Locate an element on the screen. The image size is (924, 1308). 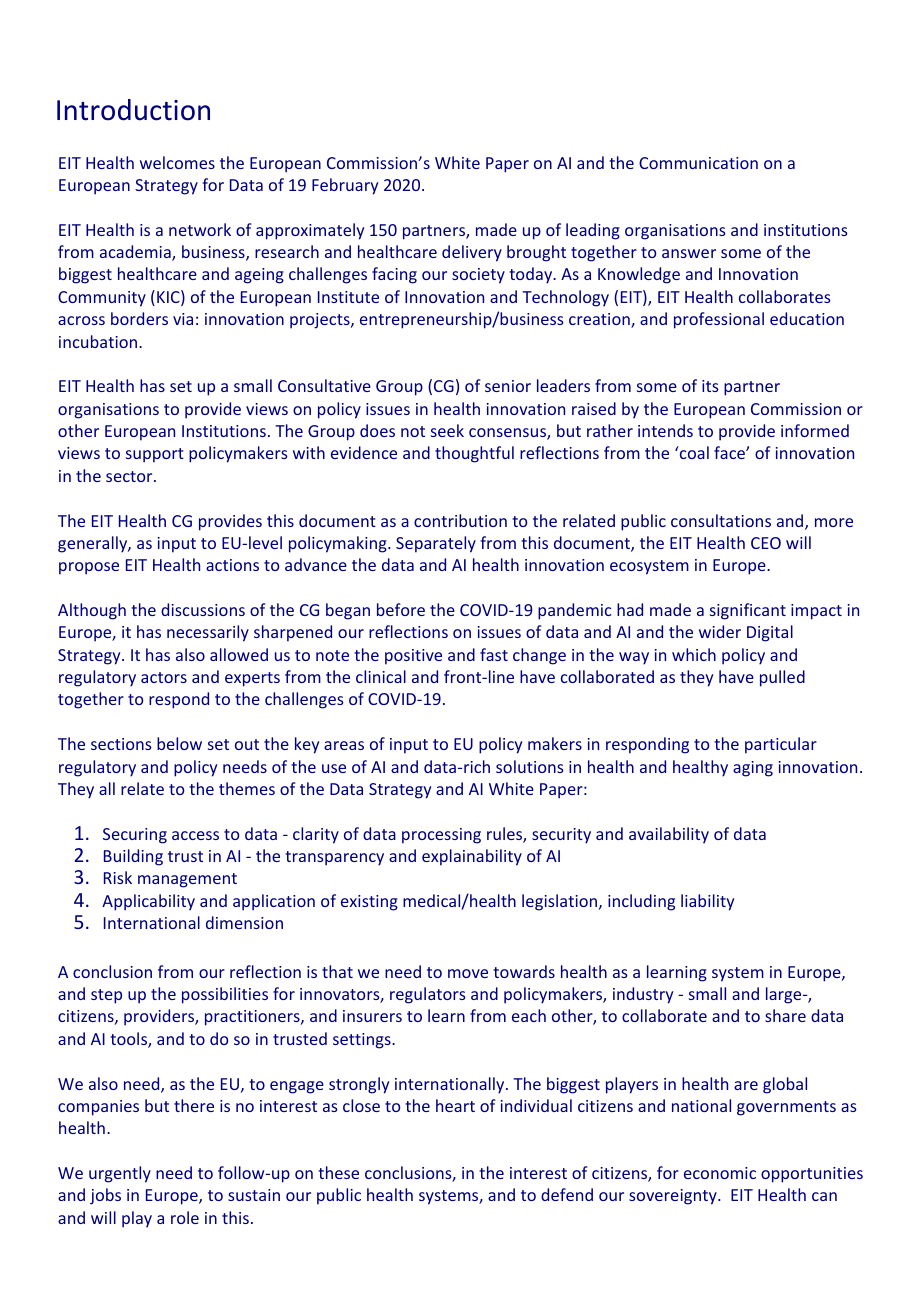
heart is located at coordinates (455, 1105).
